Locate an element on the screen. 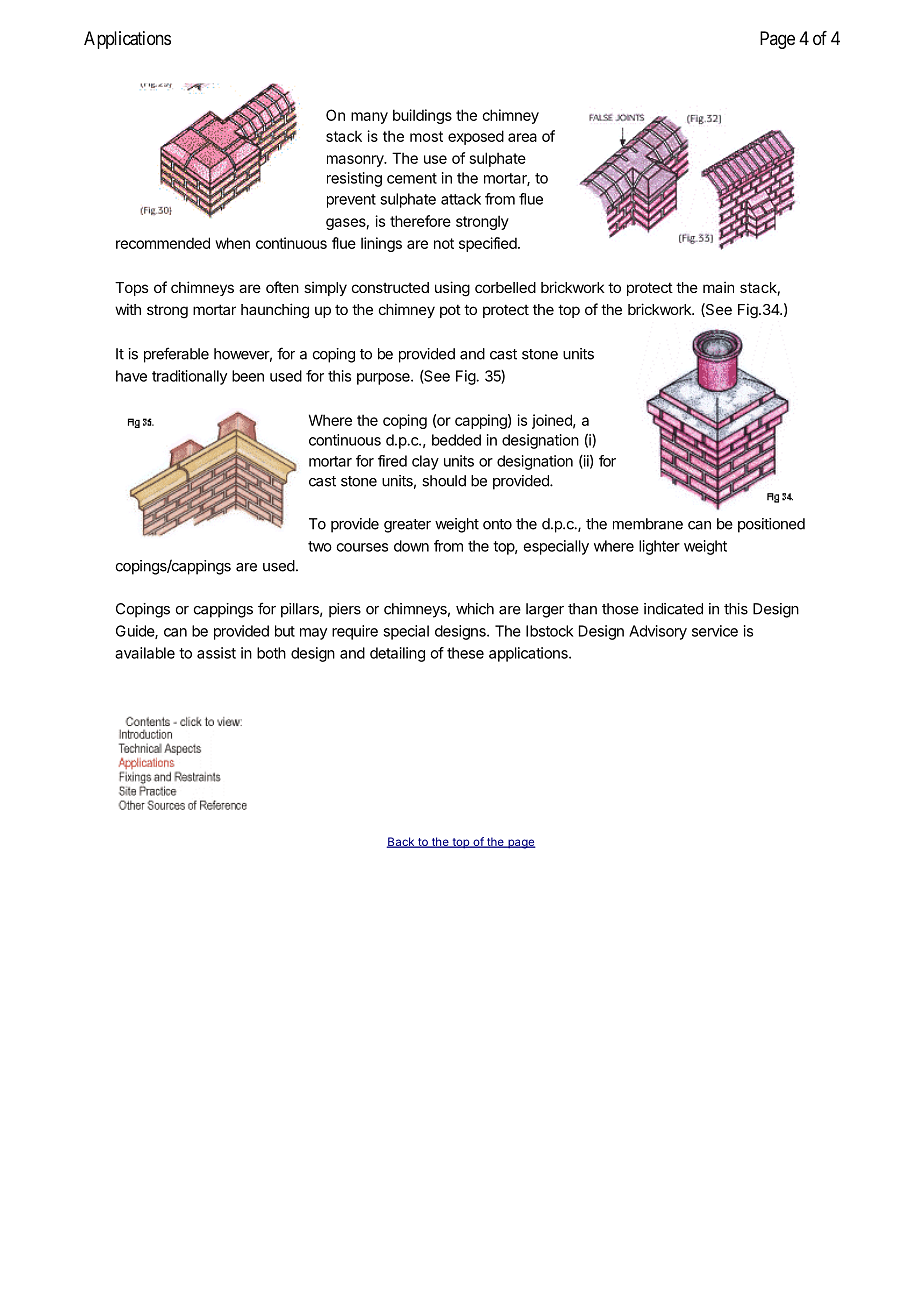  two is located at coordinates (320, 546).
